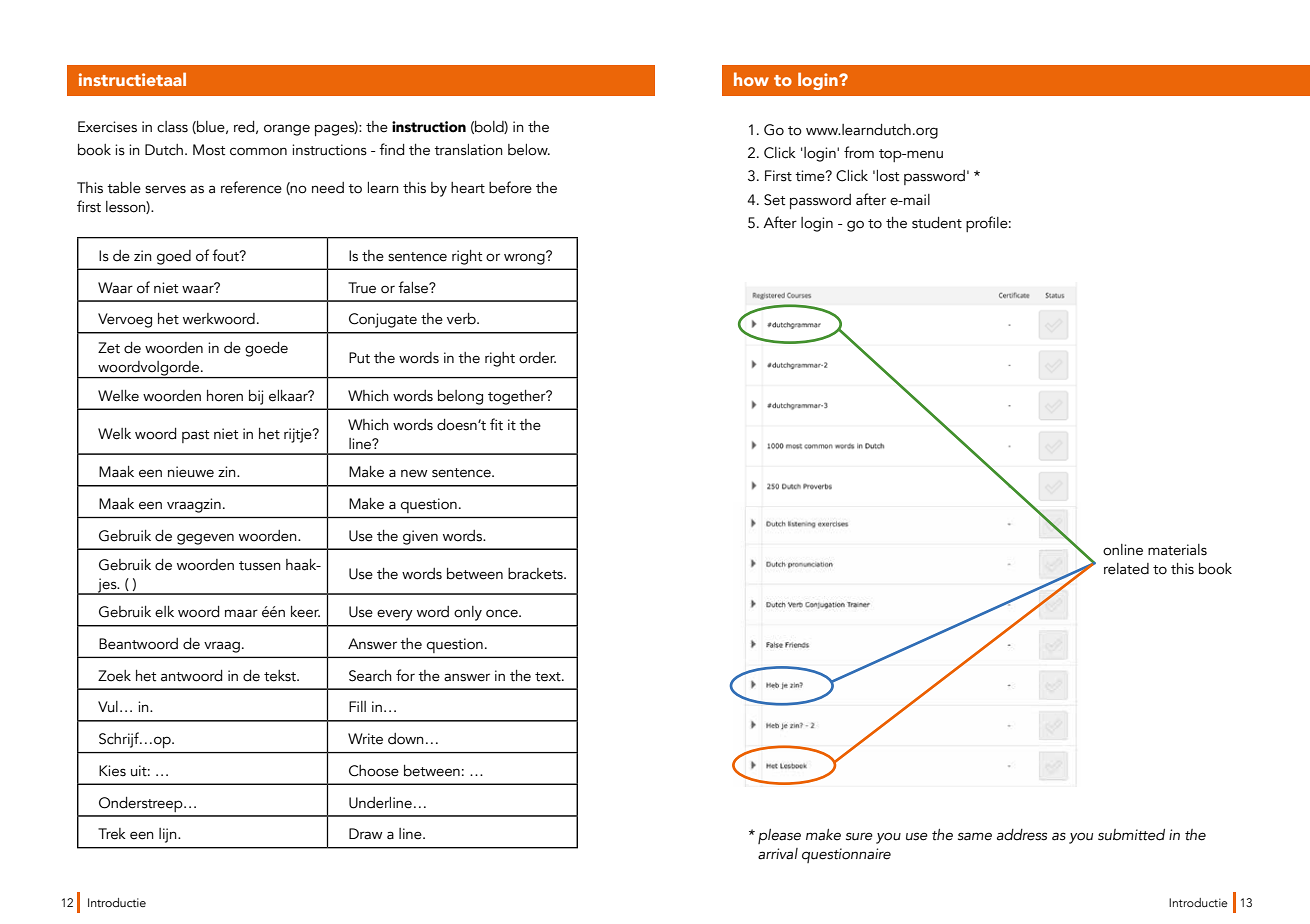  I want to click on text, so click(549, 677).
